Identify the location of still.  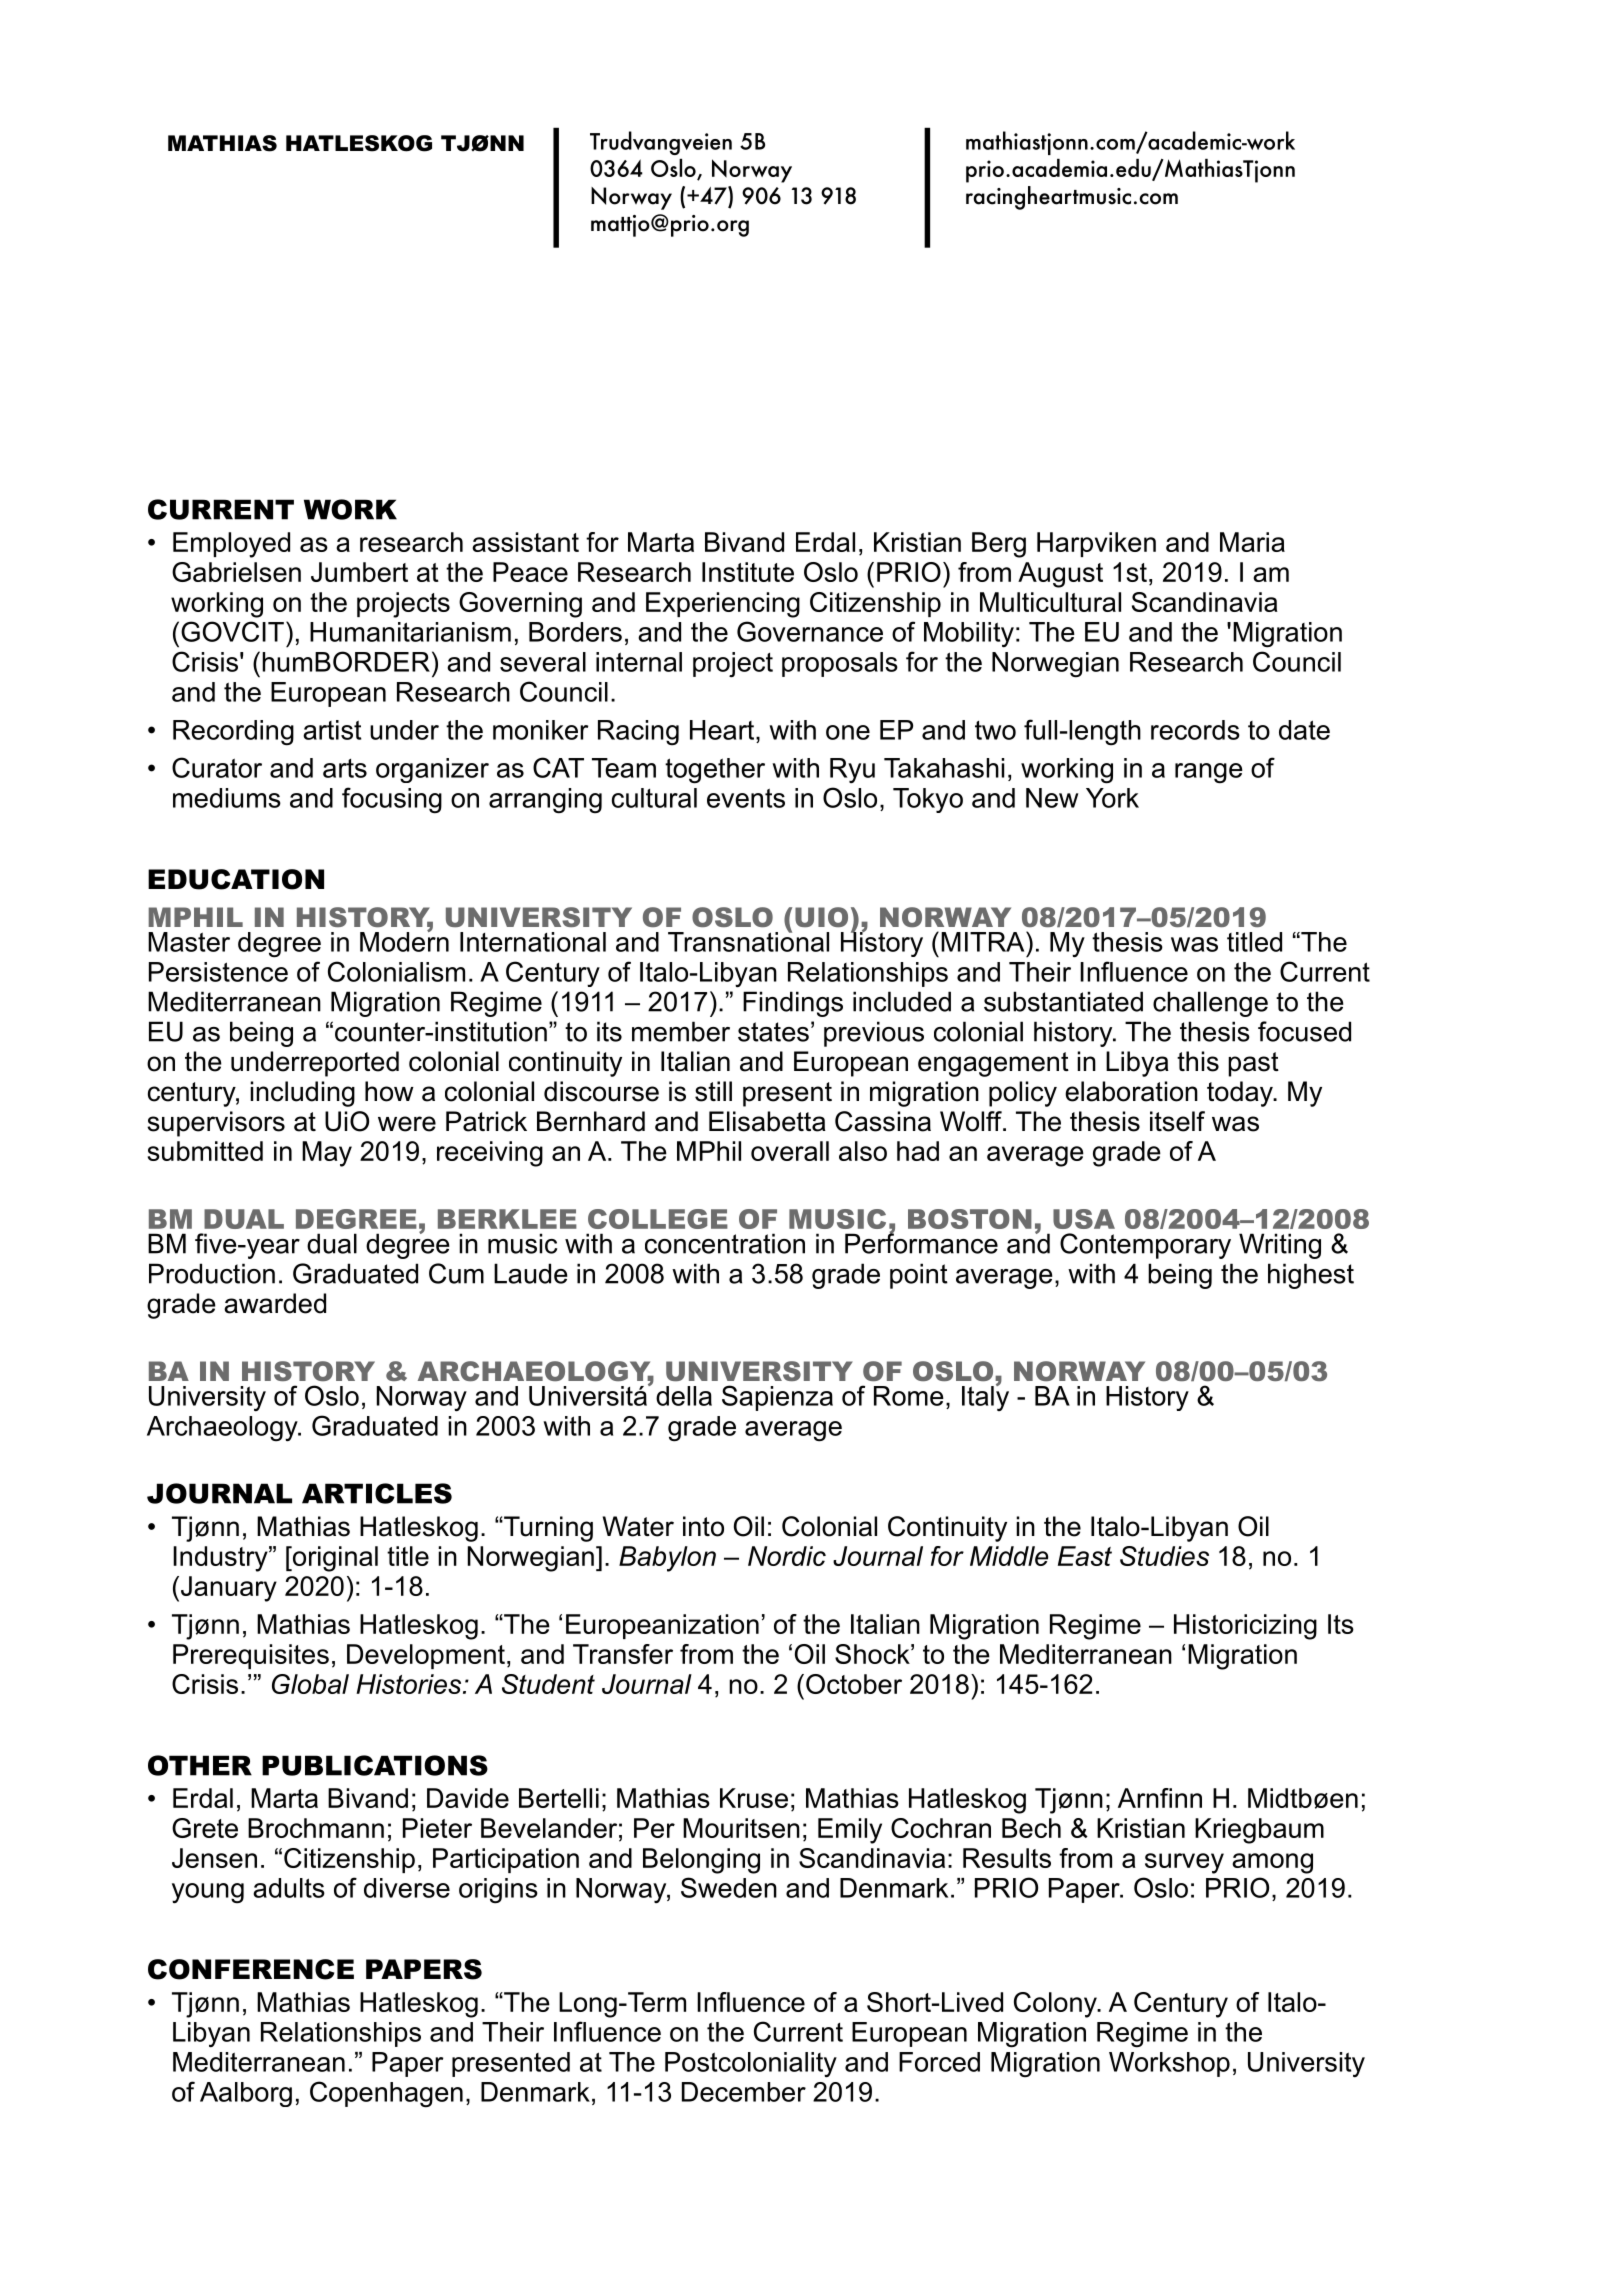
(713, 1091).
